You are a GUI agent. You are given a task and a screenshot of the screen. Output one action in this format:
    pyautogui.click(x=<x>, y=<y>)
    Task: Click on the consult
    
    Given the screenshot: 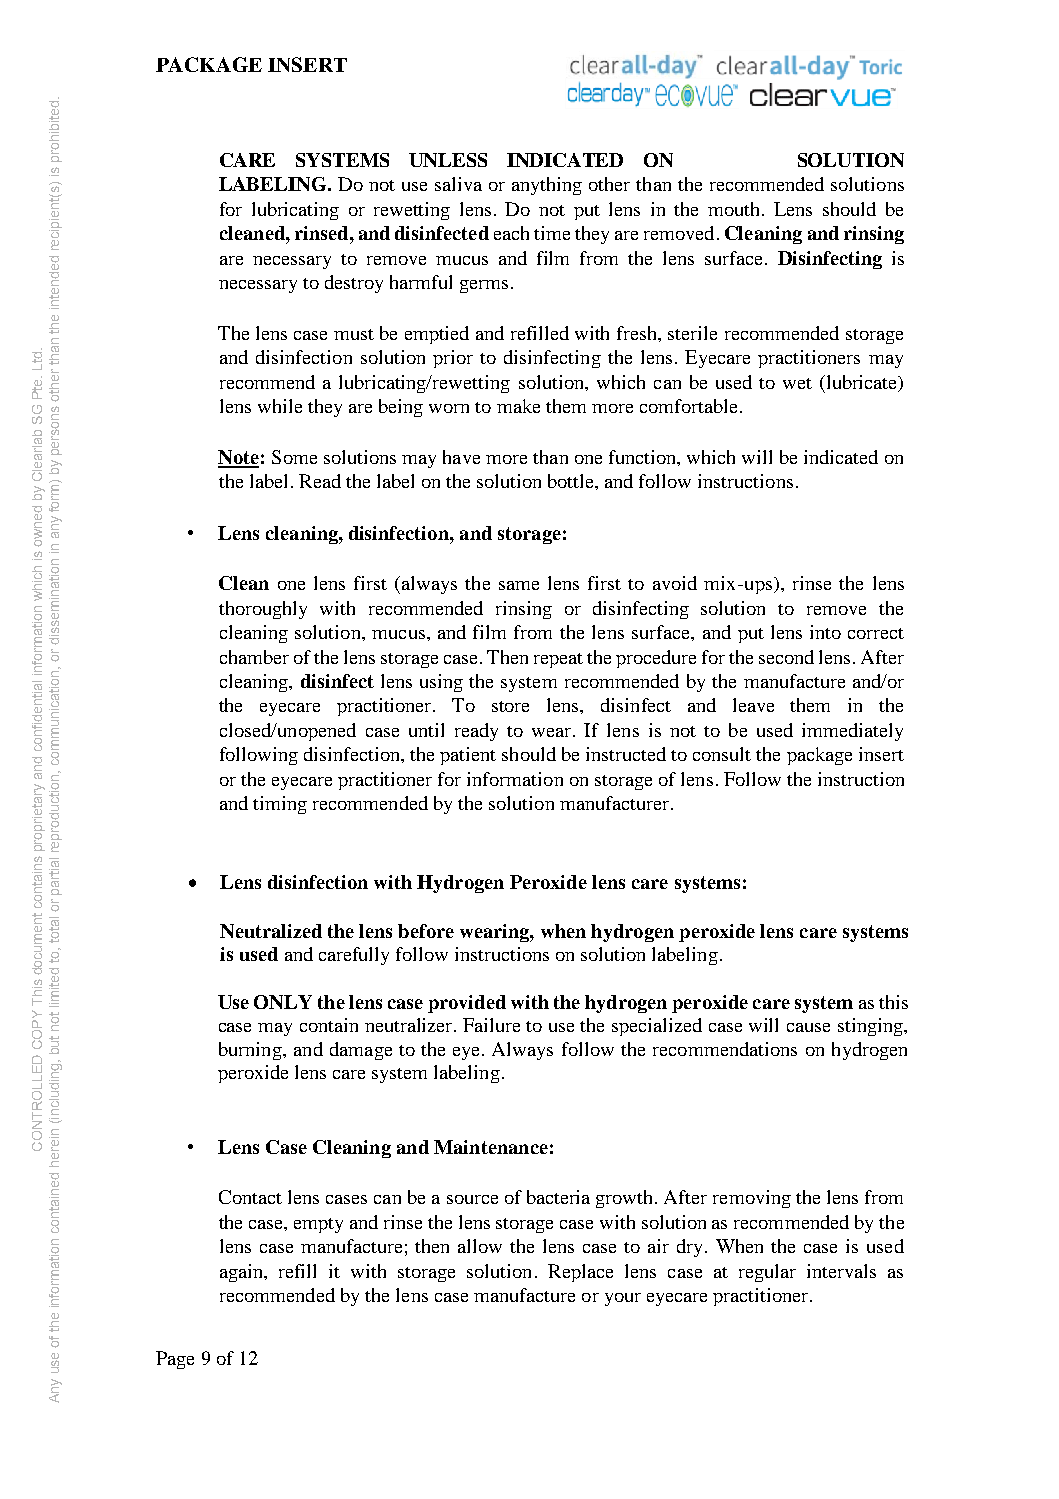 What is the action you would take?
    pyautogui.click(x=722, y=754)
